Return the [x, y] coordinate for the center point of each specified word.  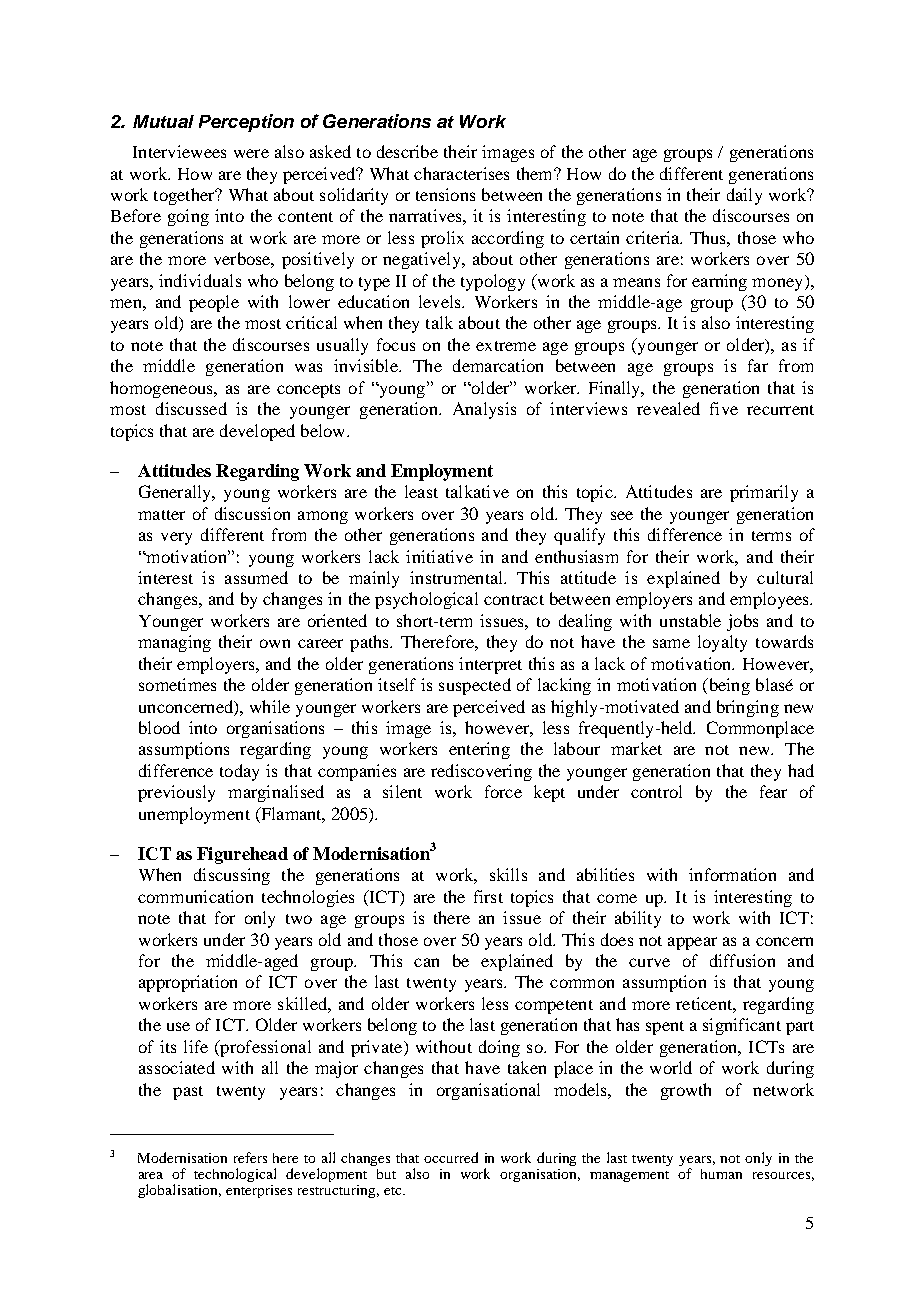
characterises [461, 173]
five [724, 408]
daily [744, 196]
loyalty [722, 643]
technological [235, 1175]
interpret [490, 665]
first [488, 896]
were [251, 153]
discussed [191, 408]
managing [174, 643]
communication [195, 896]
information [732, 874]
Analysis [484, 410]
